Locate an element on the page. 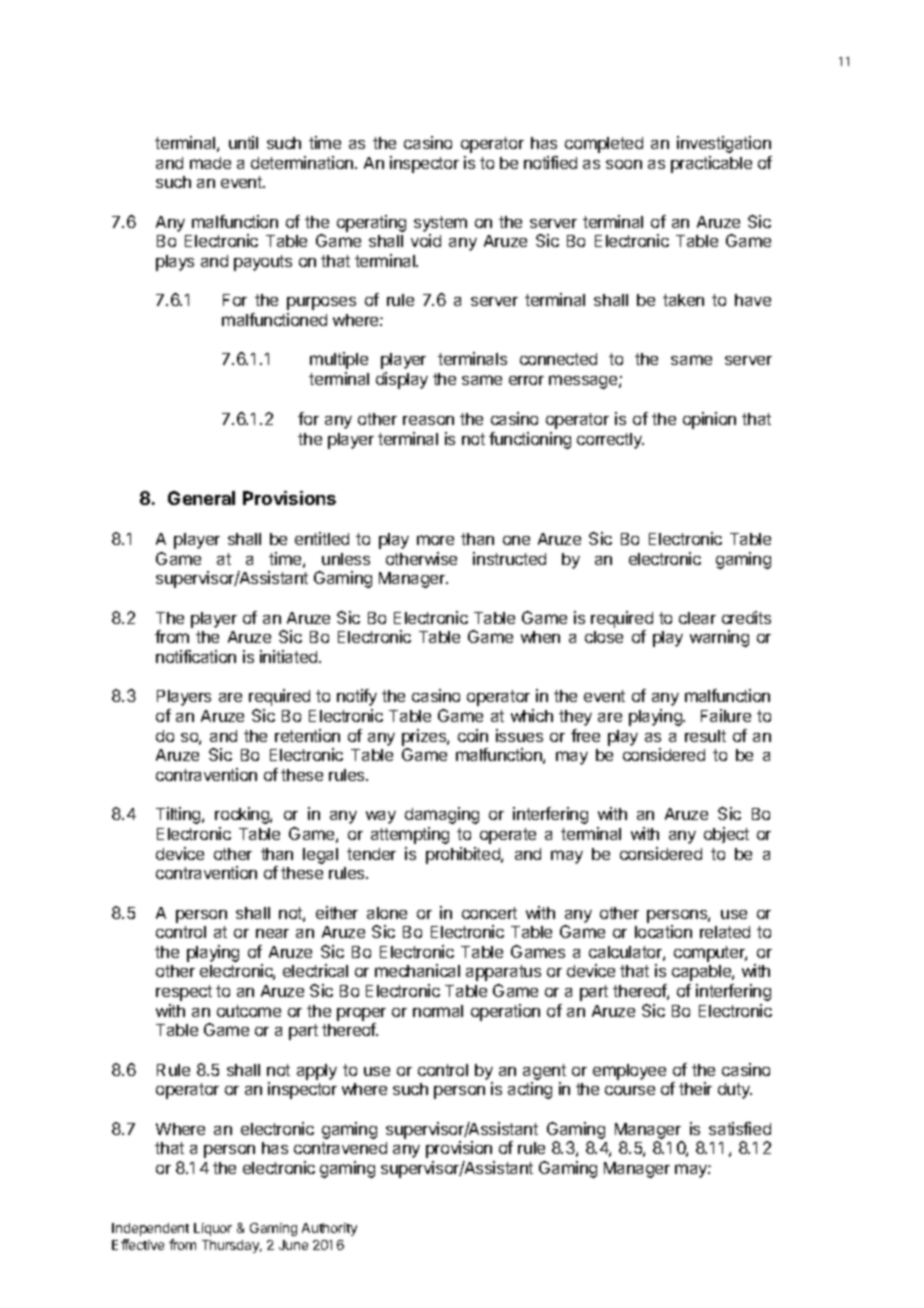 The height and width of the page is (1308, 924). Failure is located at coordinates (726, 715).
